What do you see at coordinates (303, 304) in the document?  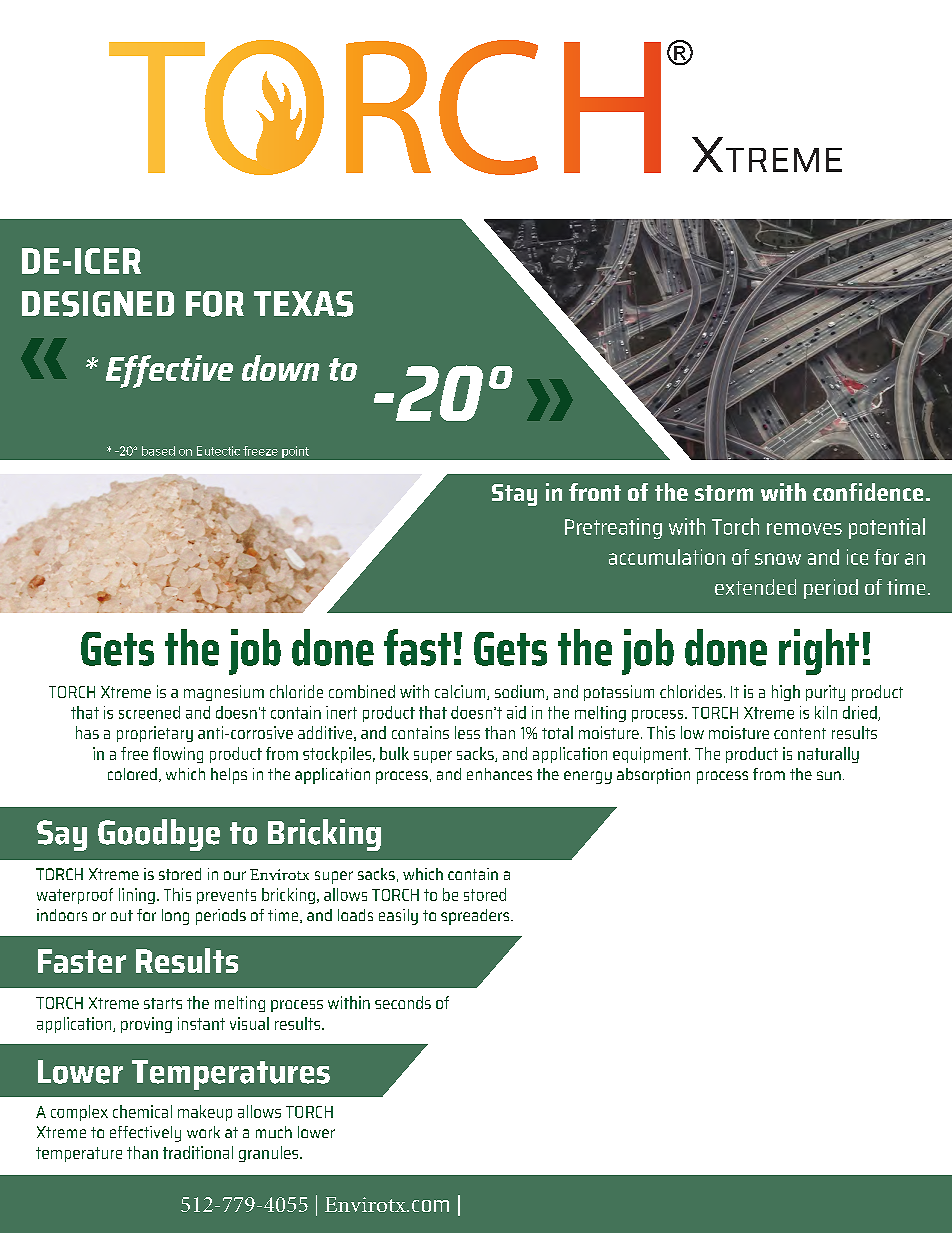 I see `TEXAS` at bounding box center [303, 304].
